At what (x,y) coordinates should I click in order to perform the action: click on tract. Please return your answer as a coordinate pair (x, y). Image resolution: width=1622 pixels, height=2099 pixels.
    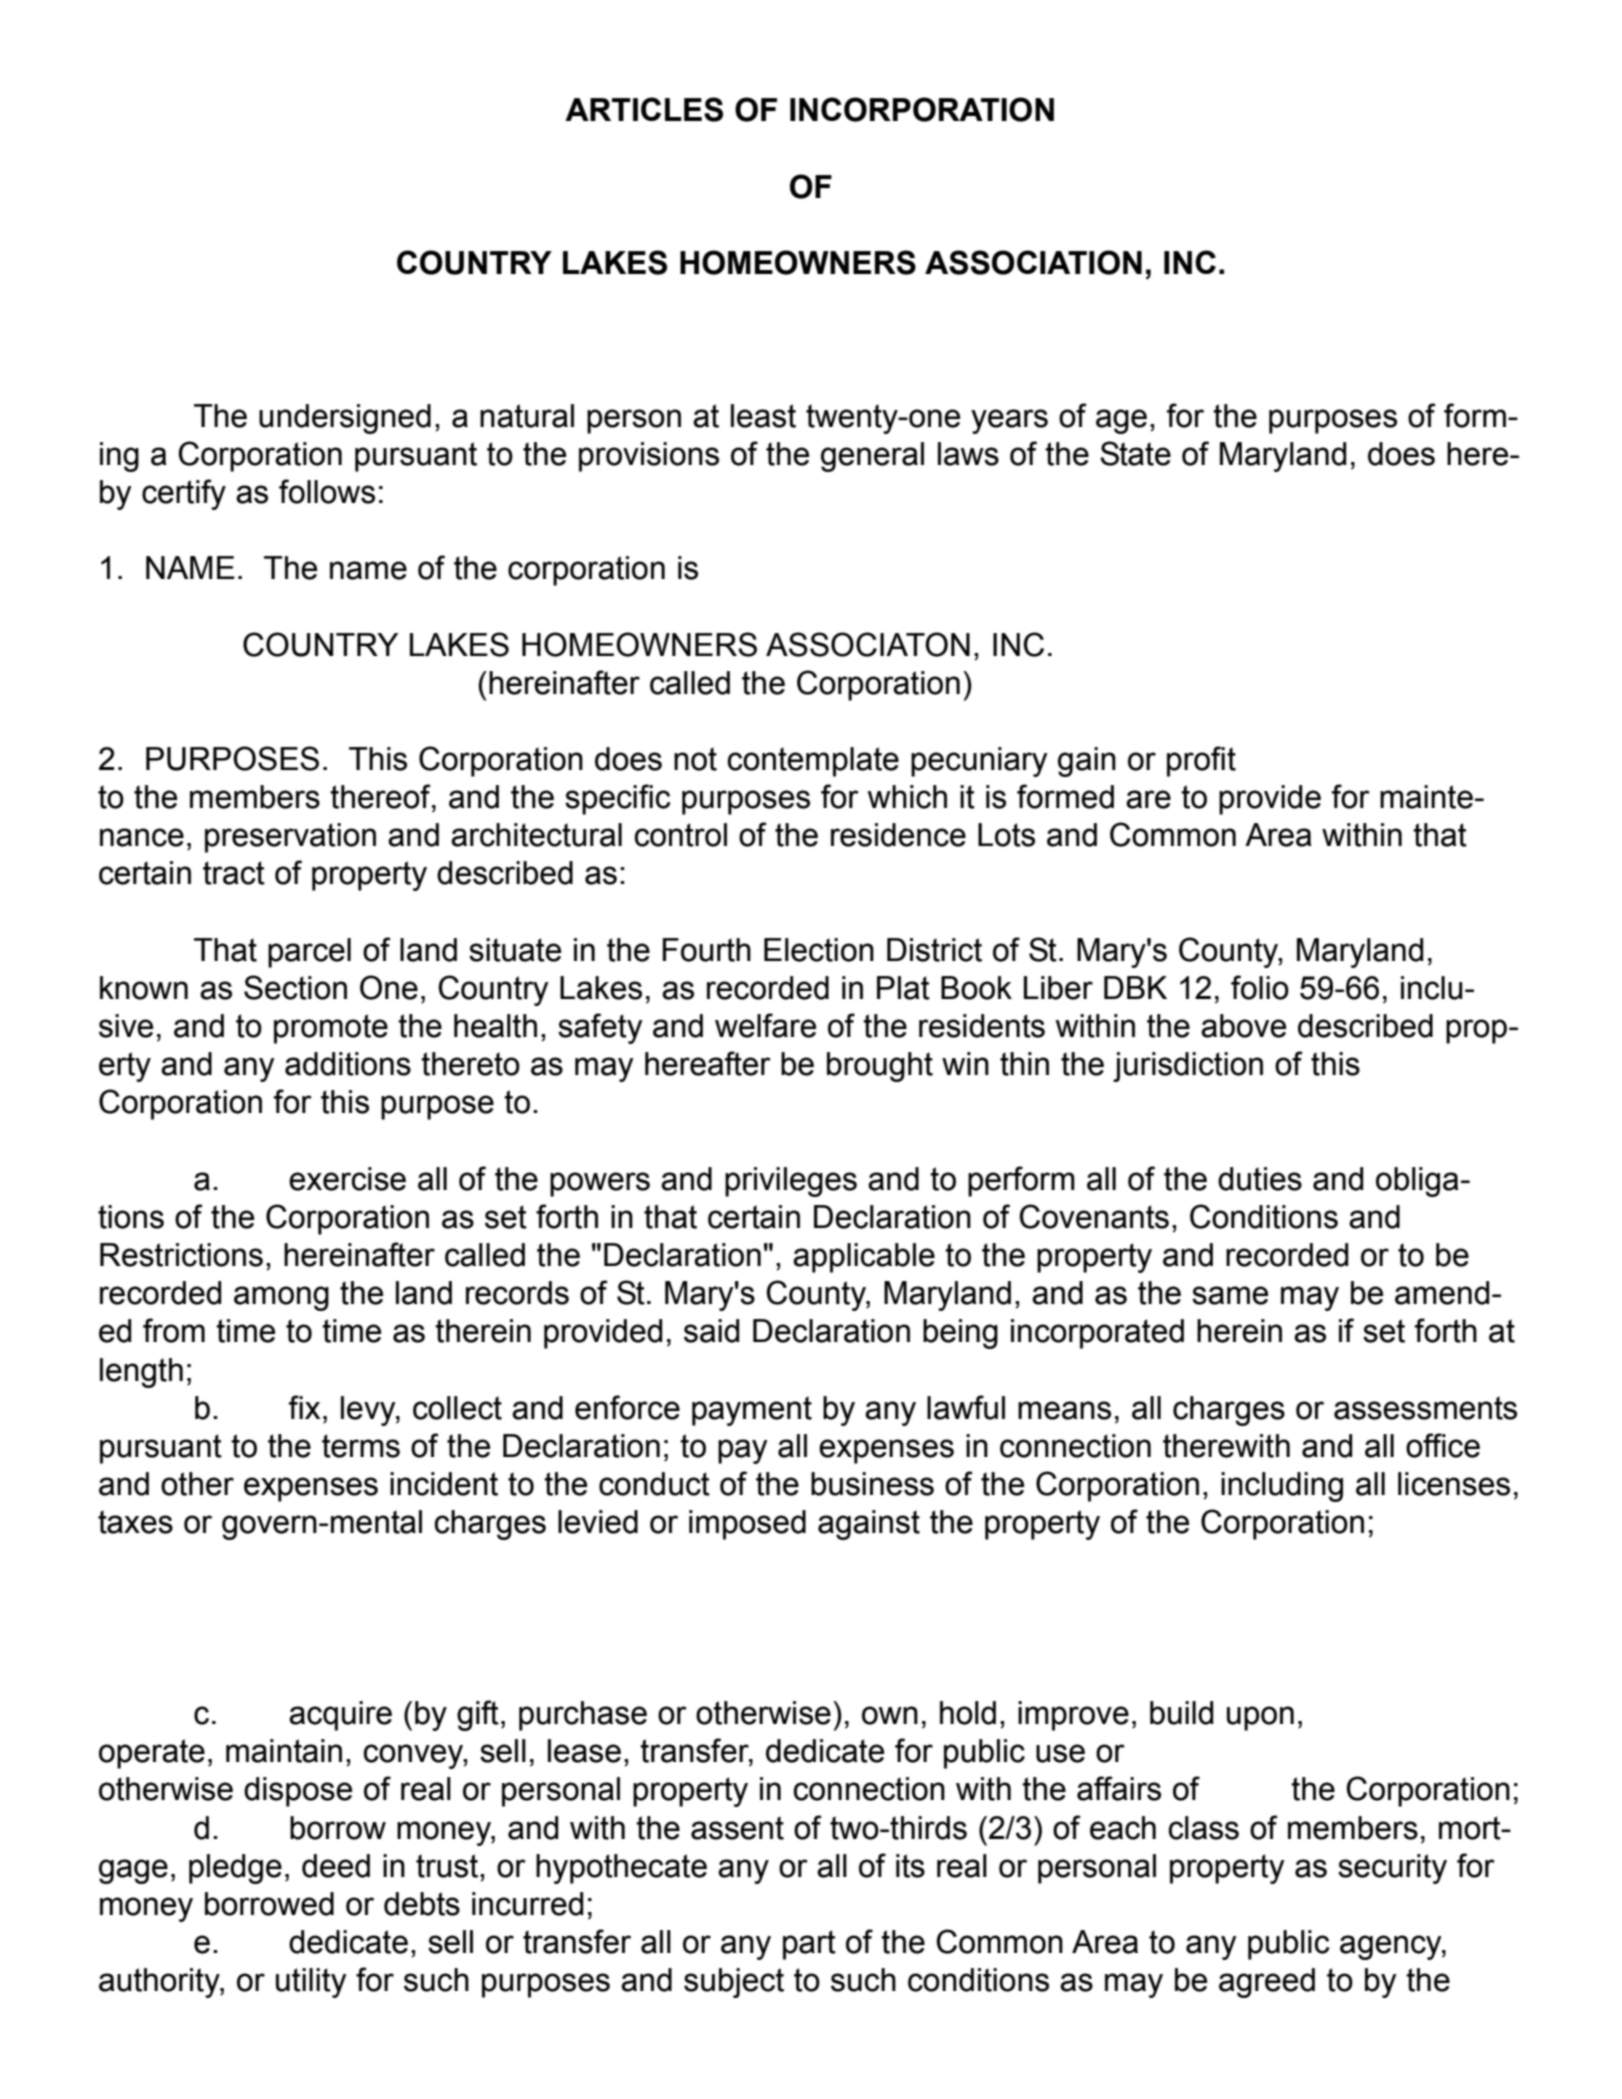
    Looking at the image, I should click on (234, 873).
